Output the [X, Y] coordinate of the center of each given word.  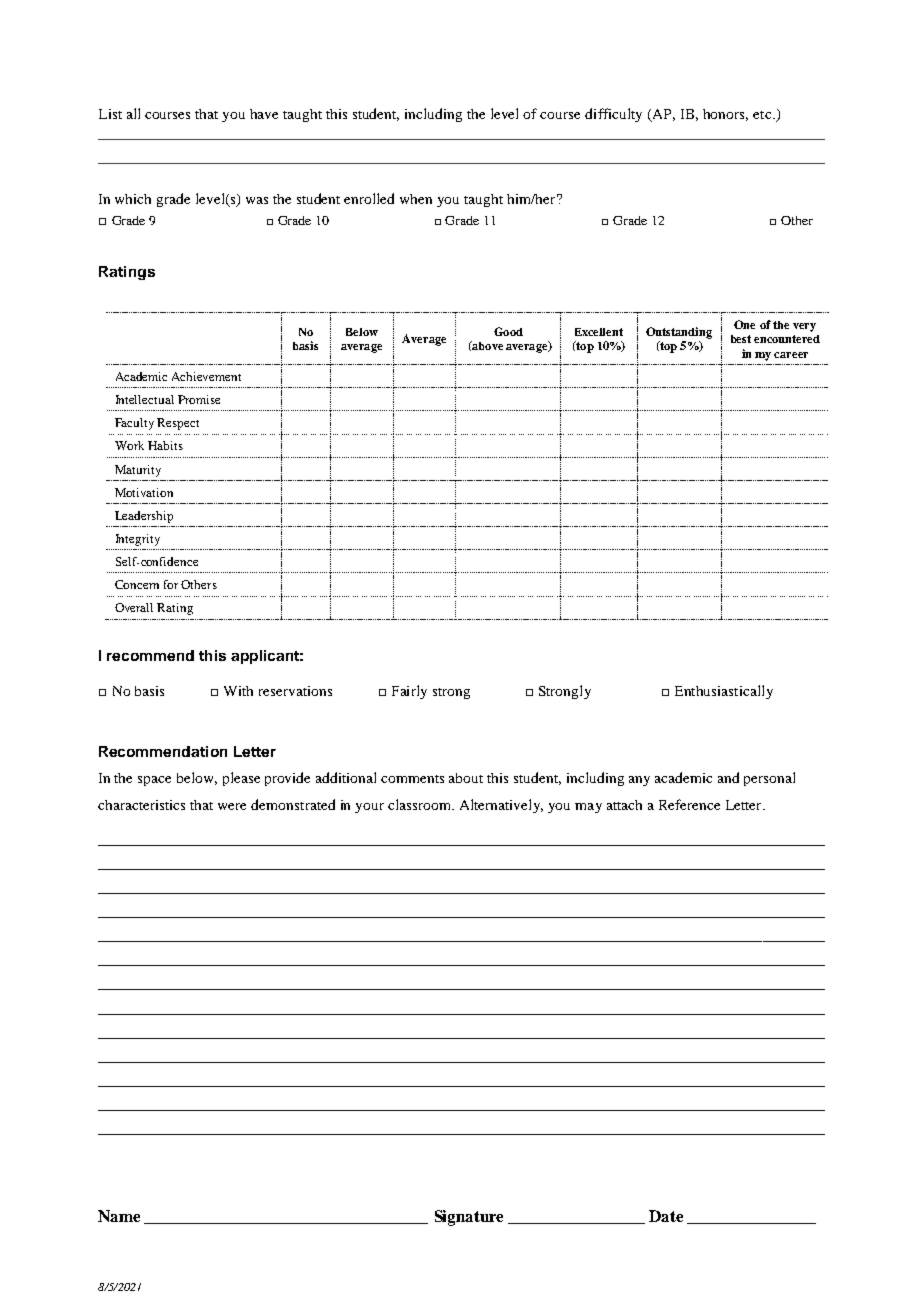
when [416, 199]
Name [119, 1216]
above [486, 346]
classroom [420, 804]
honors [725, 115]
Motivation [144, 492]
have [264, 114]
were [232, 806]
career [791, 355]
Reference [689, 804]
